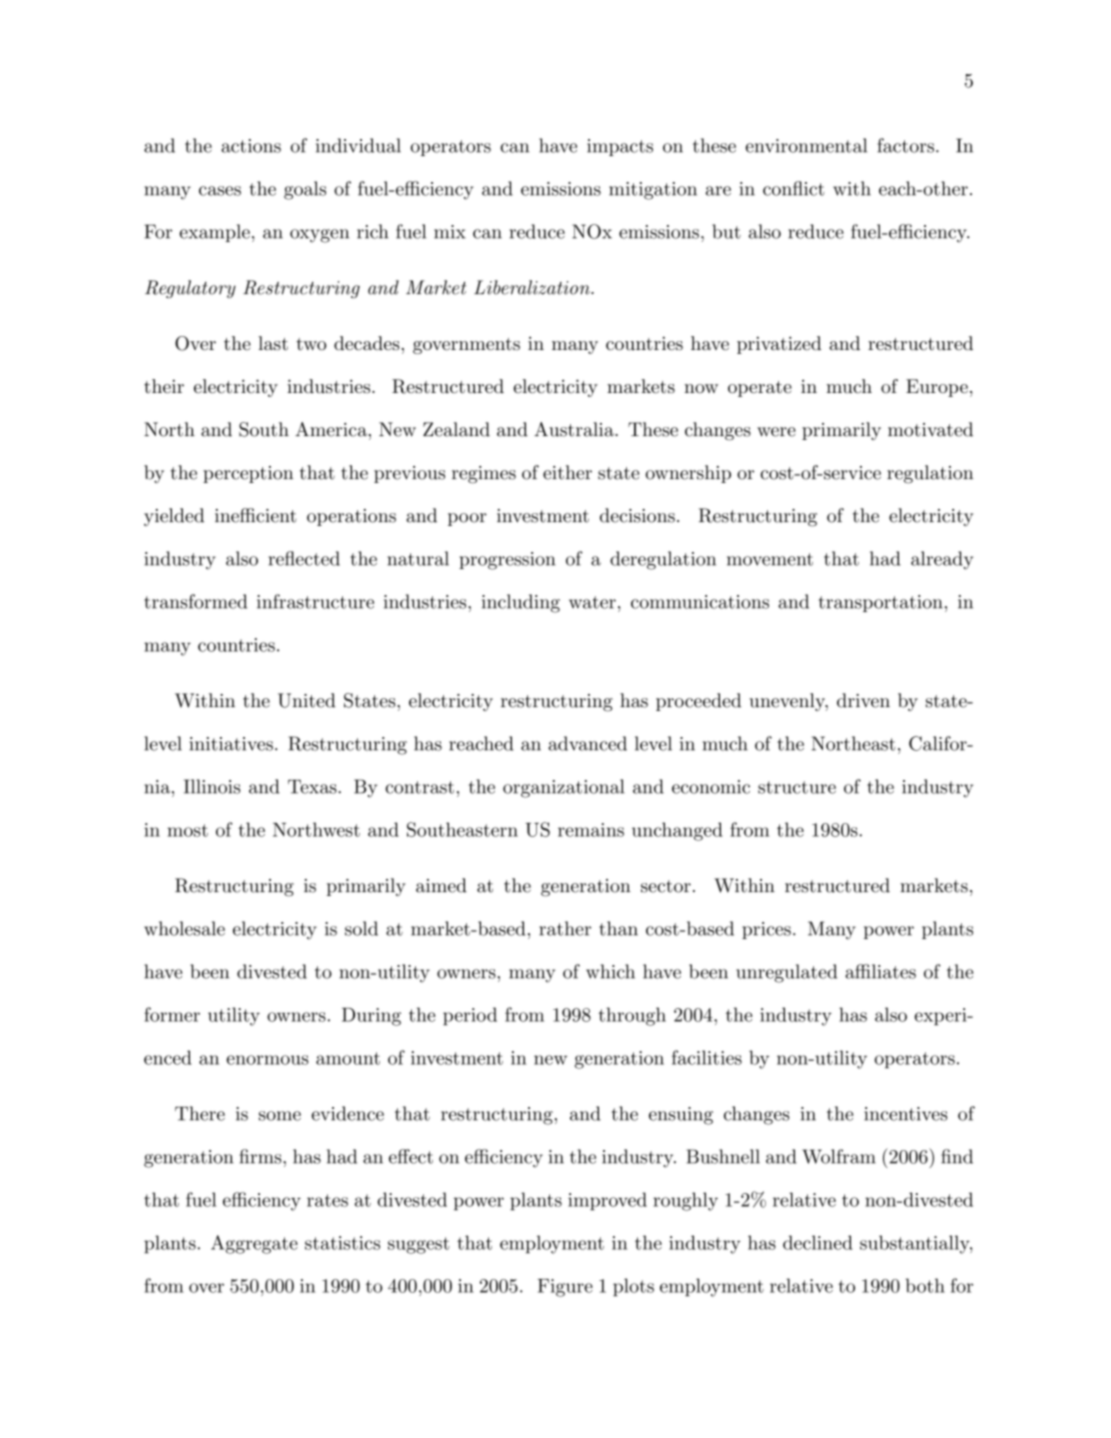 The image size is (1111, 1438). Describe the element at coordinates (766, 930) in the screenshot. I see `prices` at that location.
